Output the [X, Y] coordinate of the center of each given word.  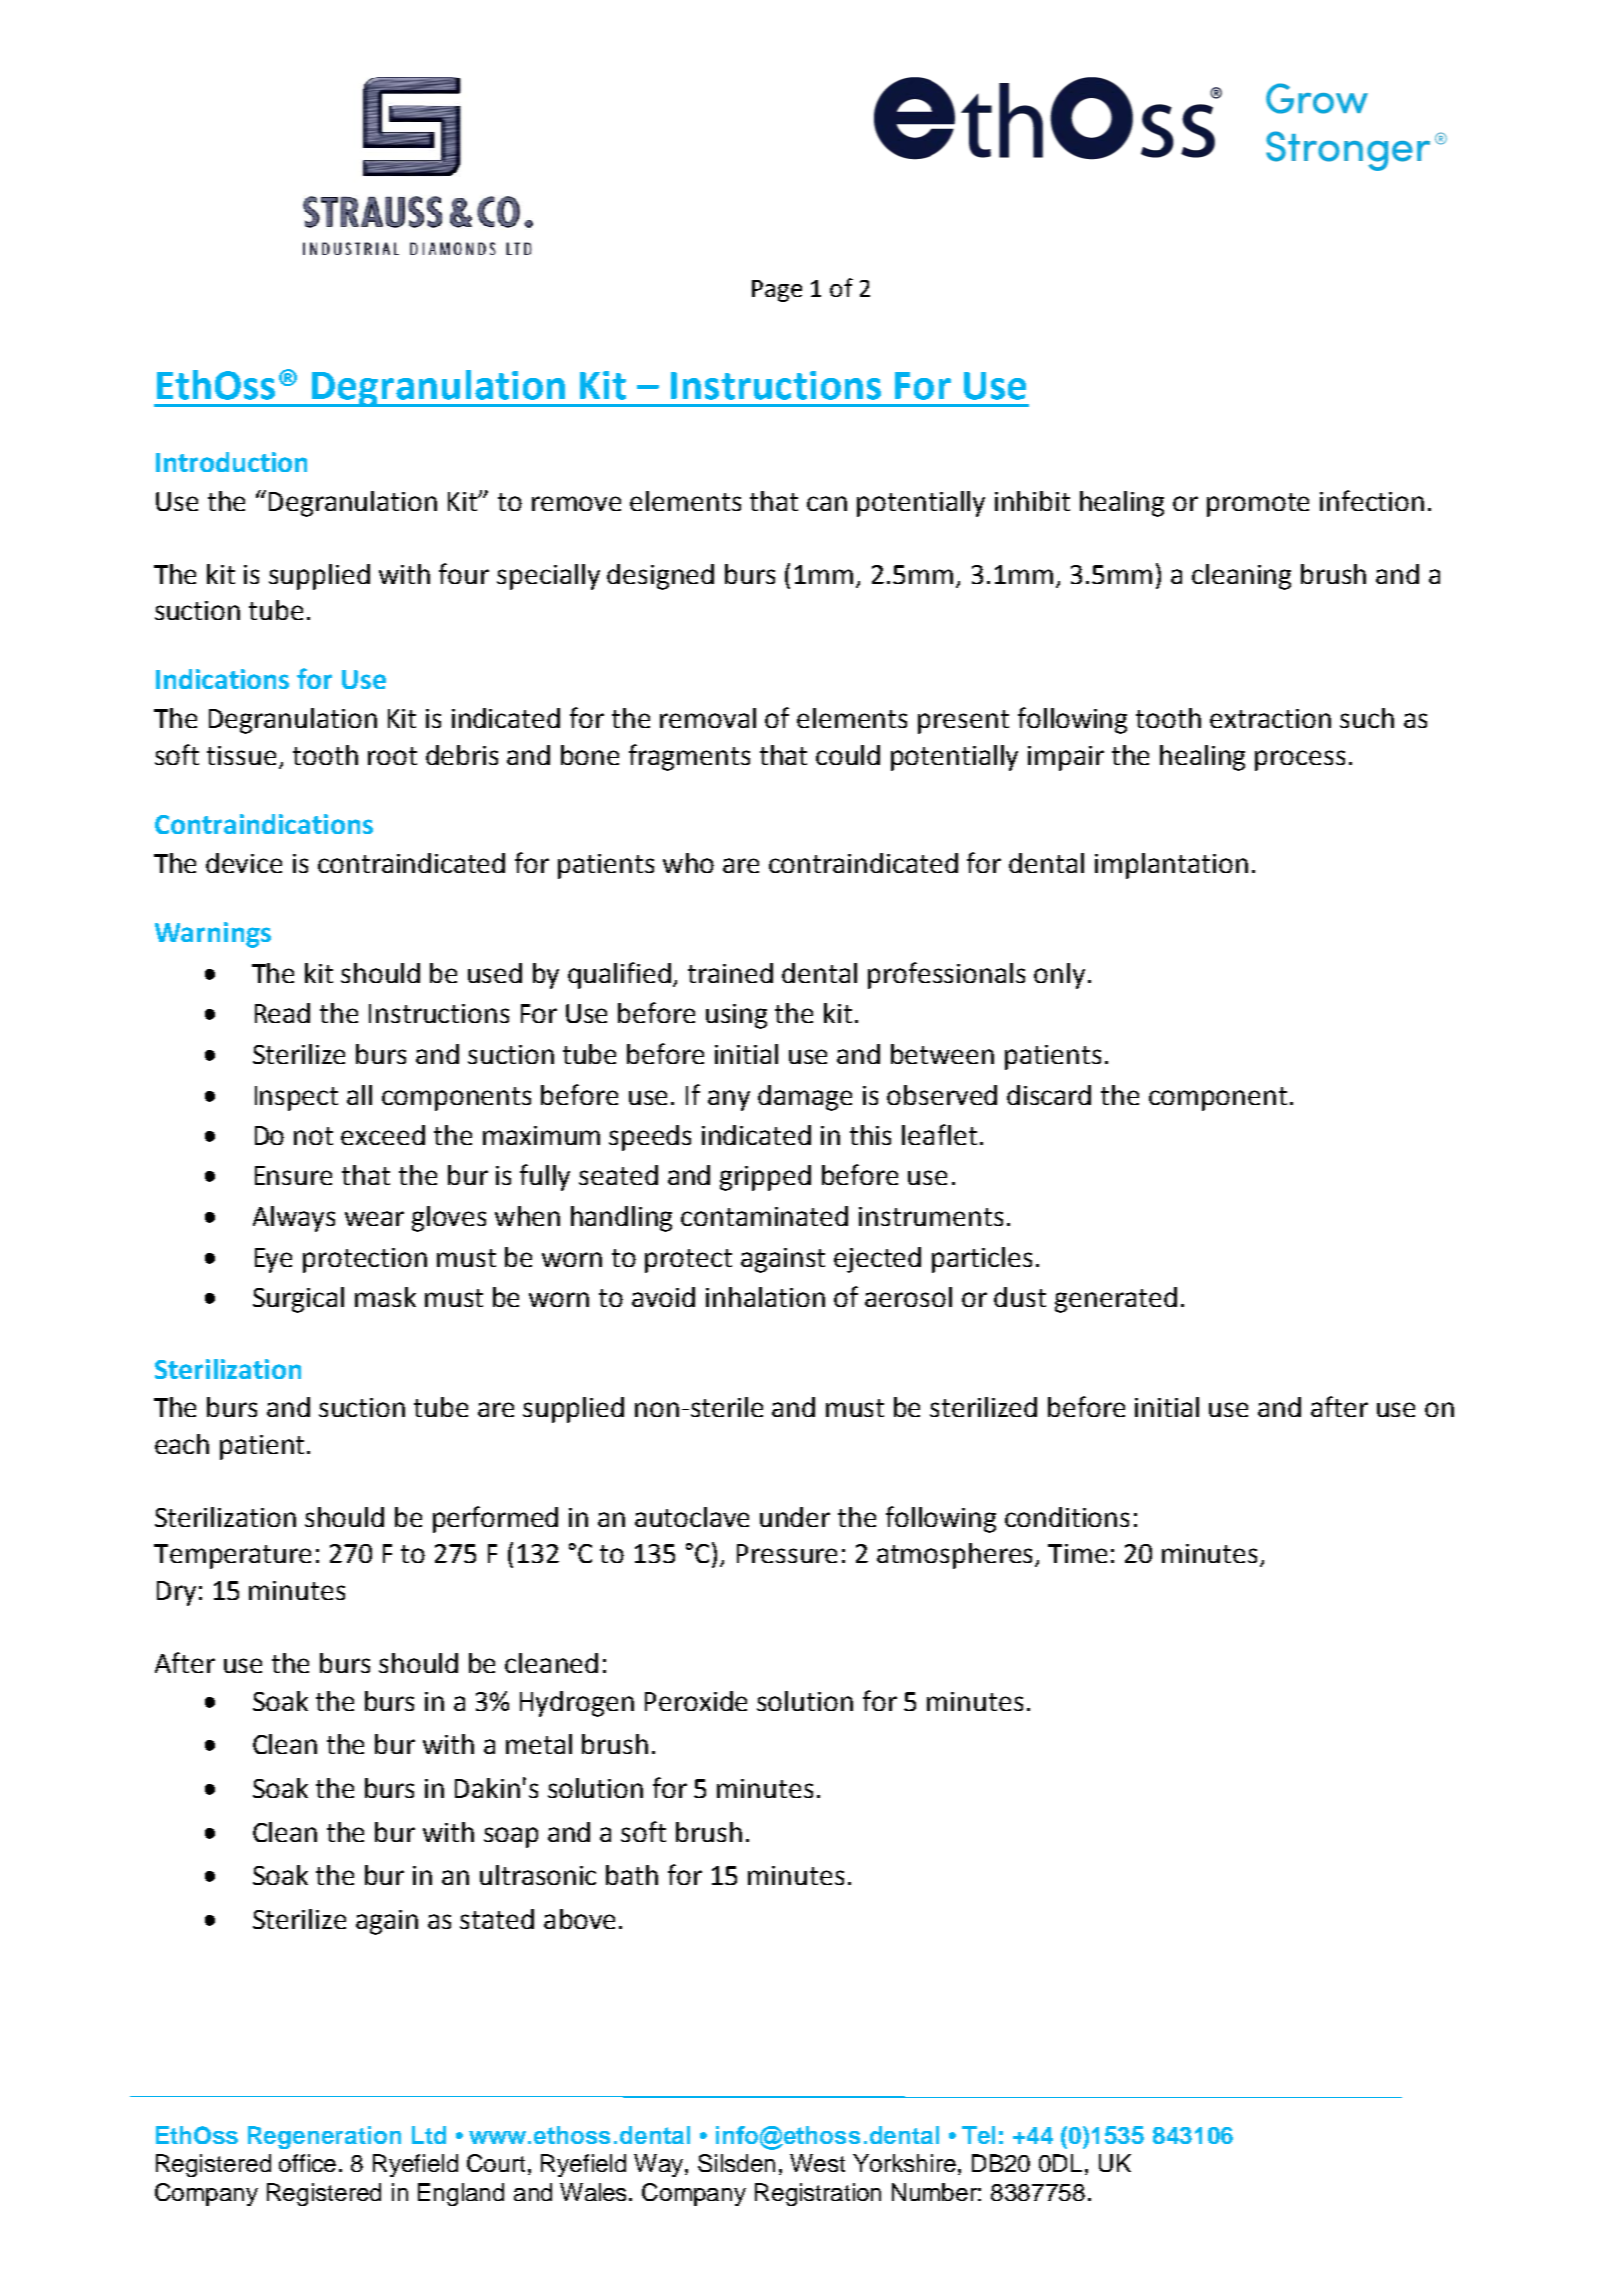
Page [777, 291]
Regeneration [324, 2137]
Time [1077, 1553]
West [817, 2163]
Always [294, 1219]
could [848, 755]
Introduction [231, 462]
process [1300, 760]
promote [1258, 505]
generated [1116, 1300]
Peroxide [696, 1701]
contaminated [764, 1216]
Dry [176, 1593]
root [392, 756]
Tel [978, 2135]
